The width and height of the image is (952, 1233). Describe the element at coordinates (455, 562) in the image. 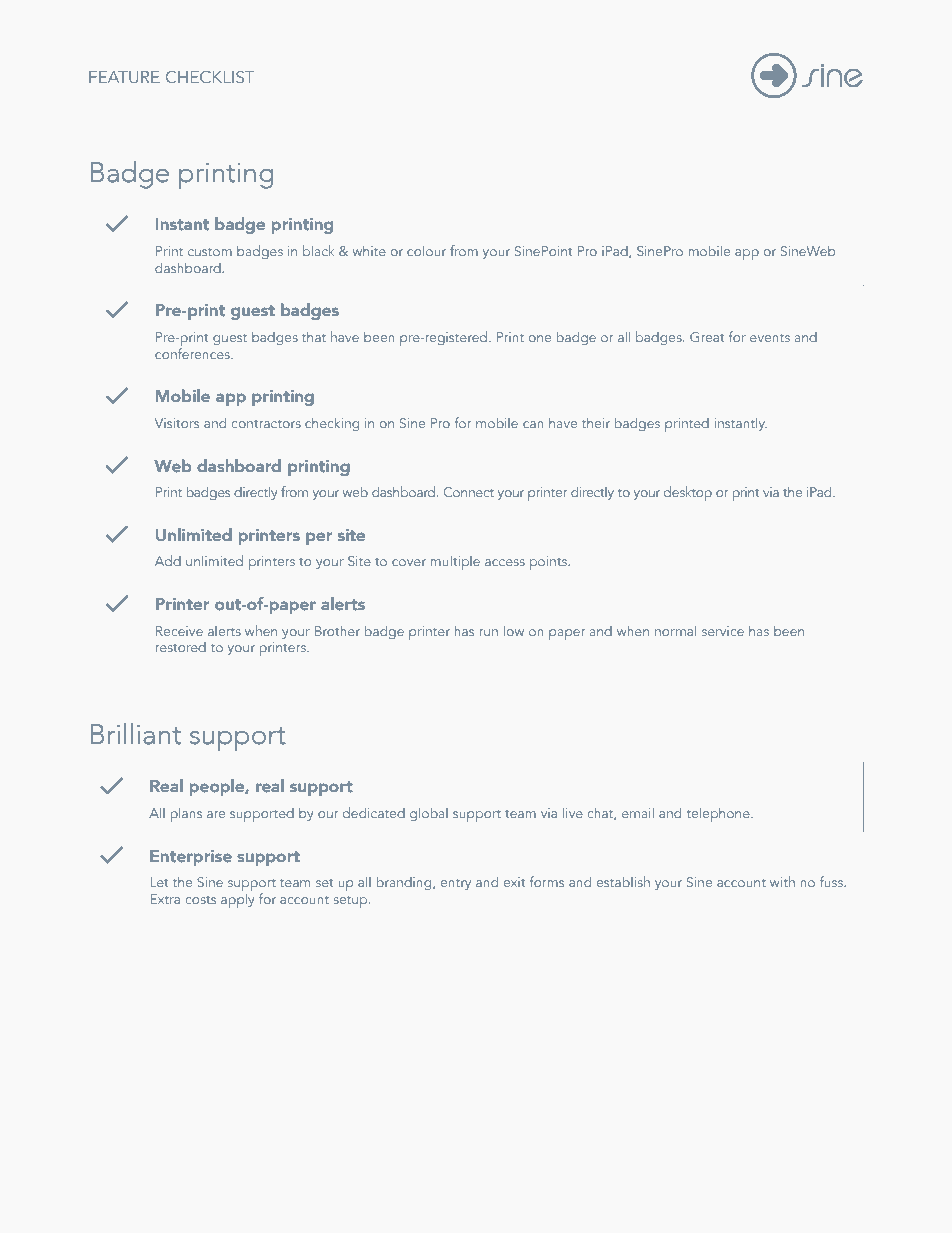

I see `multiple` at that location.
